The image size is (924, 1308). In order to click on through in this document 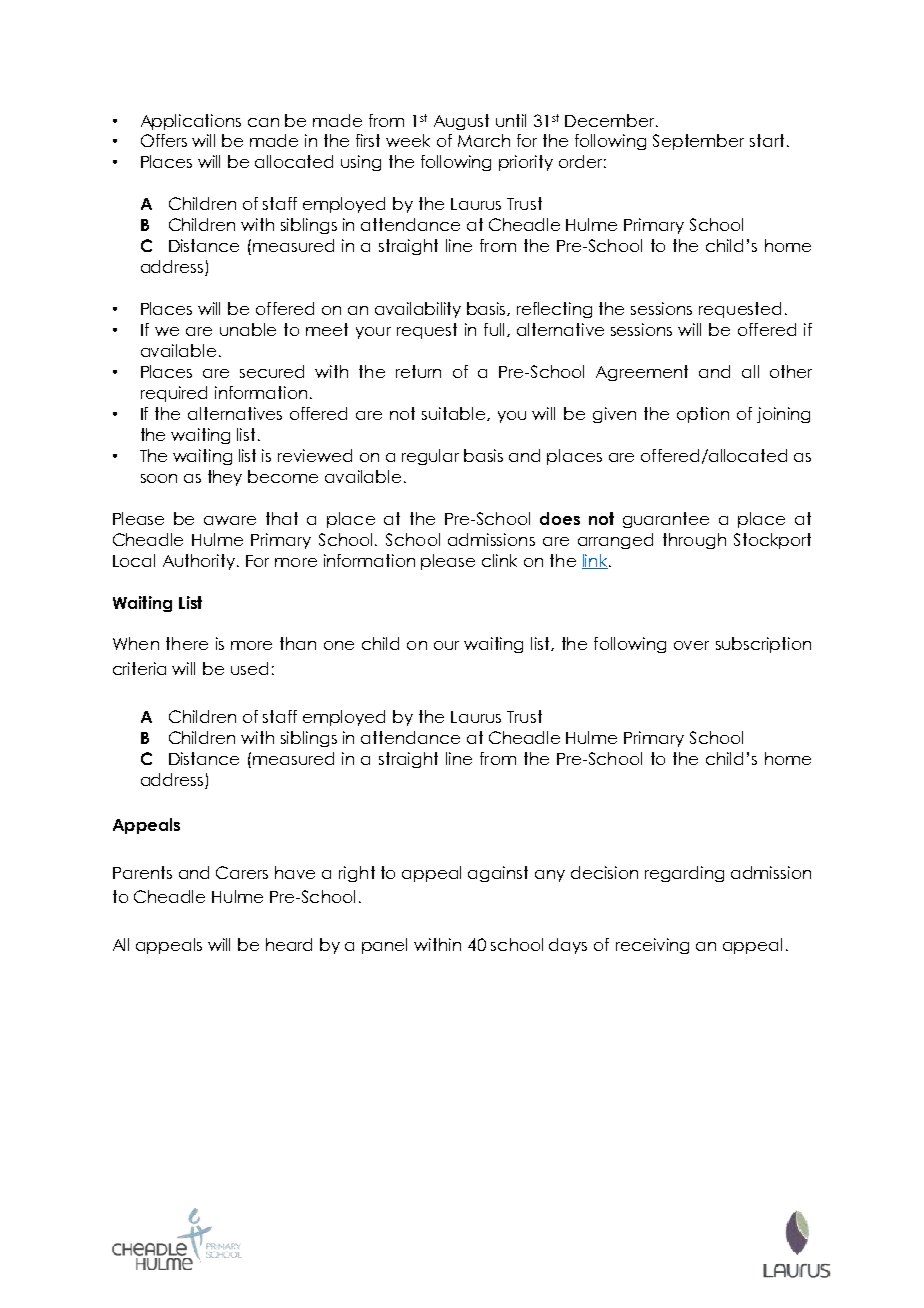, I will do `click(694, 541)`.
